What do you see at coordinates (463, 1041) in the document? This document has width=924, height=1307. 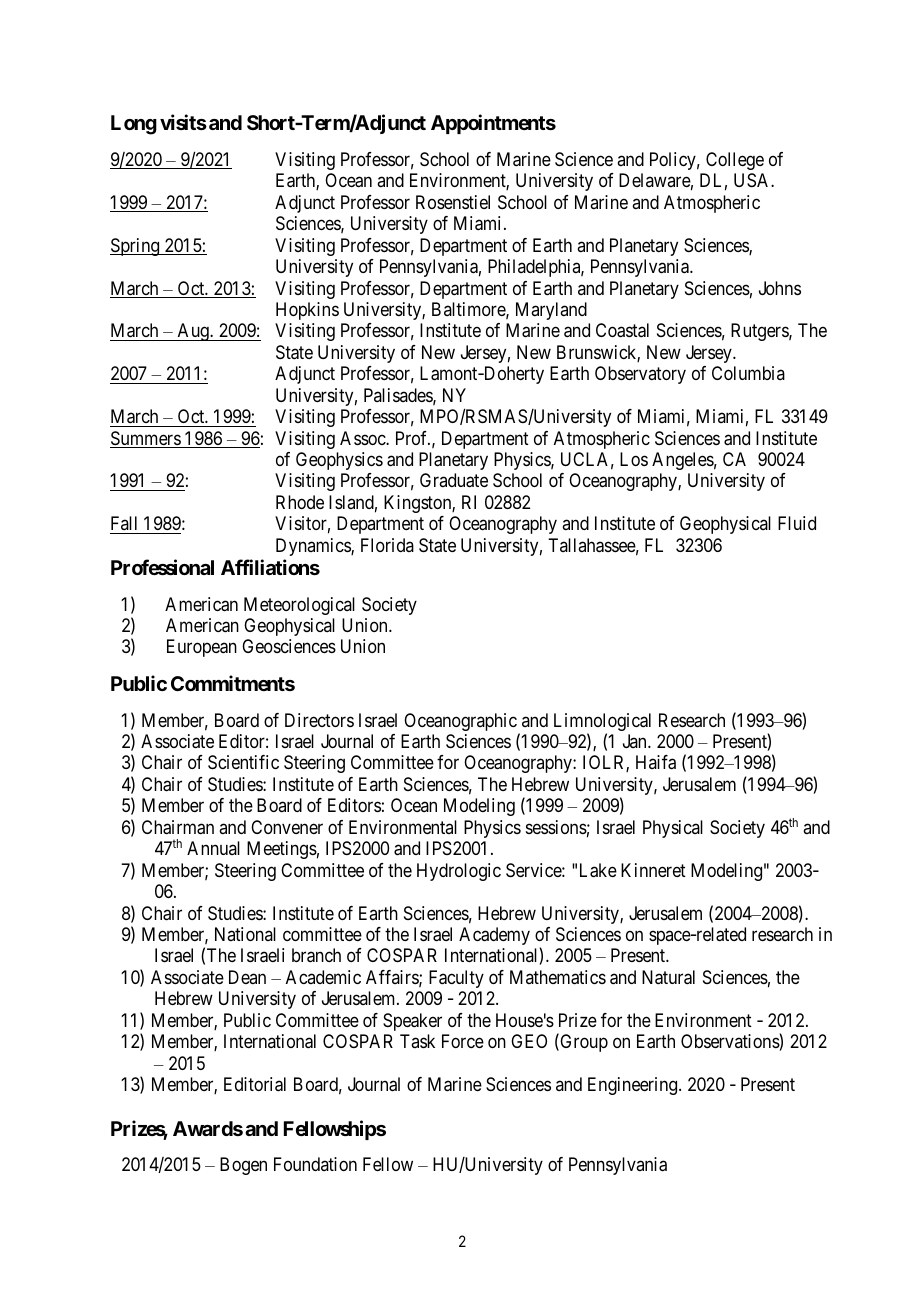 I see `Force` at bounding box center [463, 1041].
